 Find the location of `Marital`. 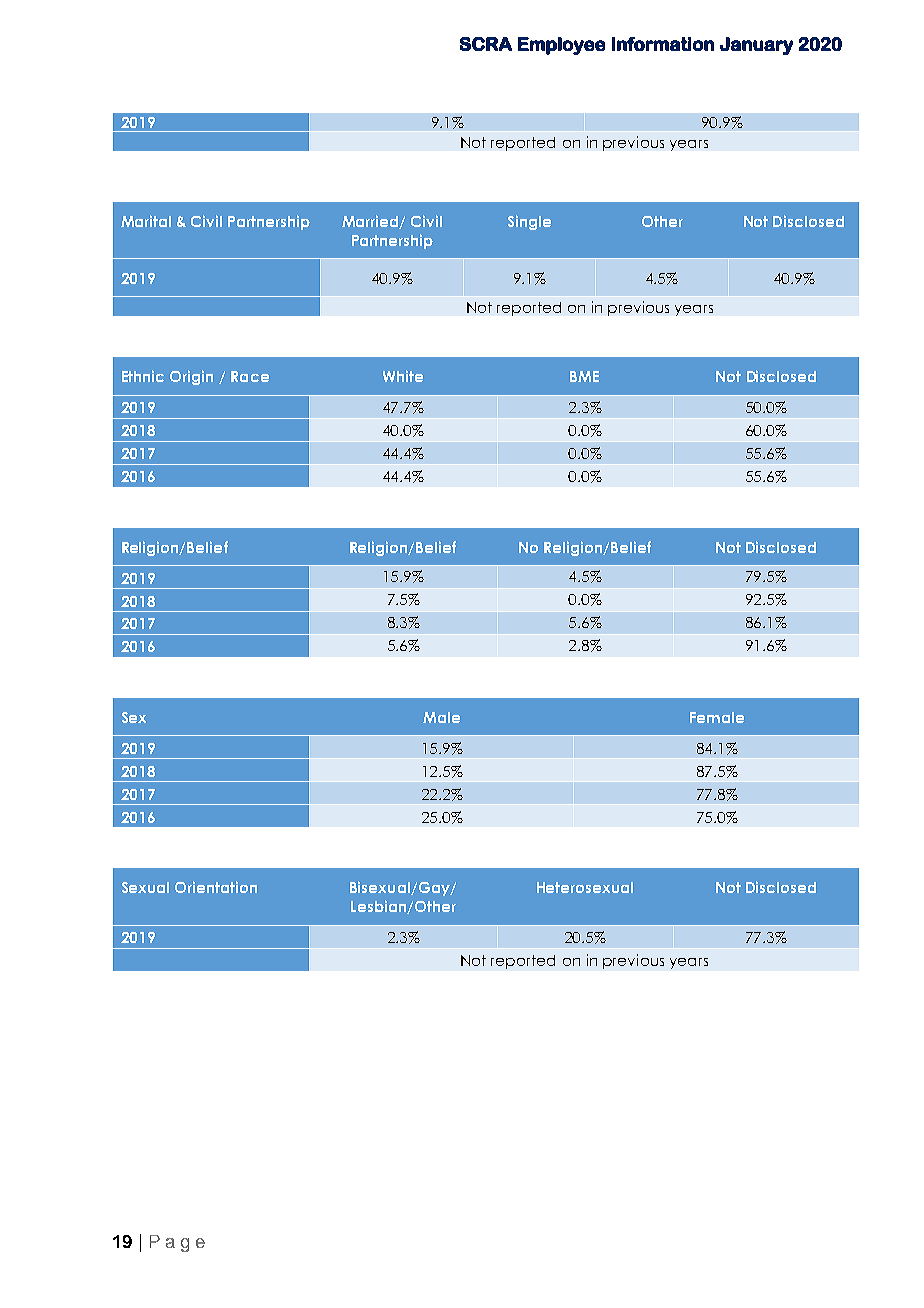

Marital is located at coordinates (146, 221).
